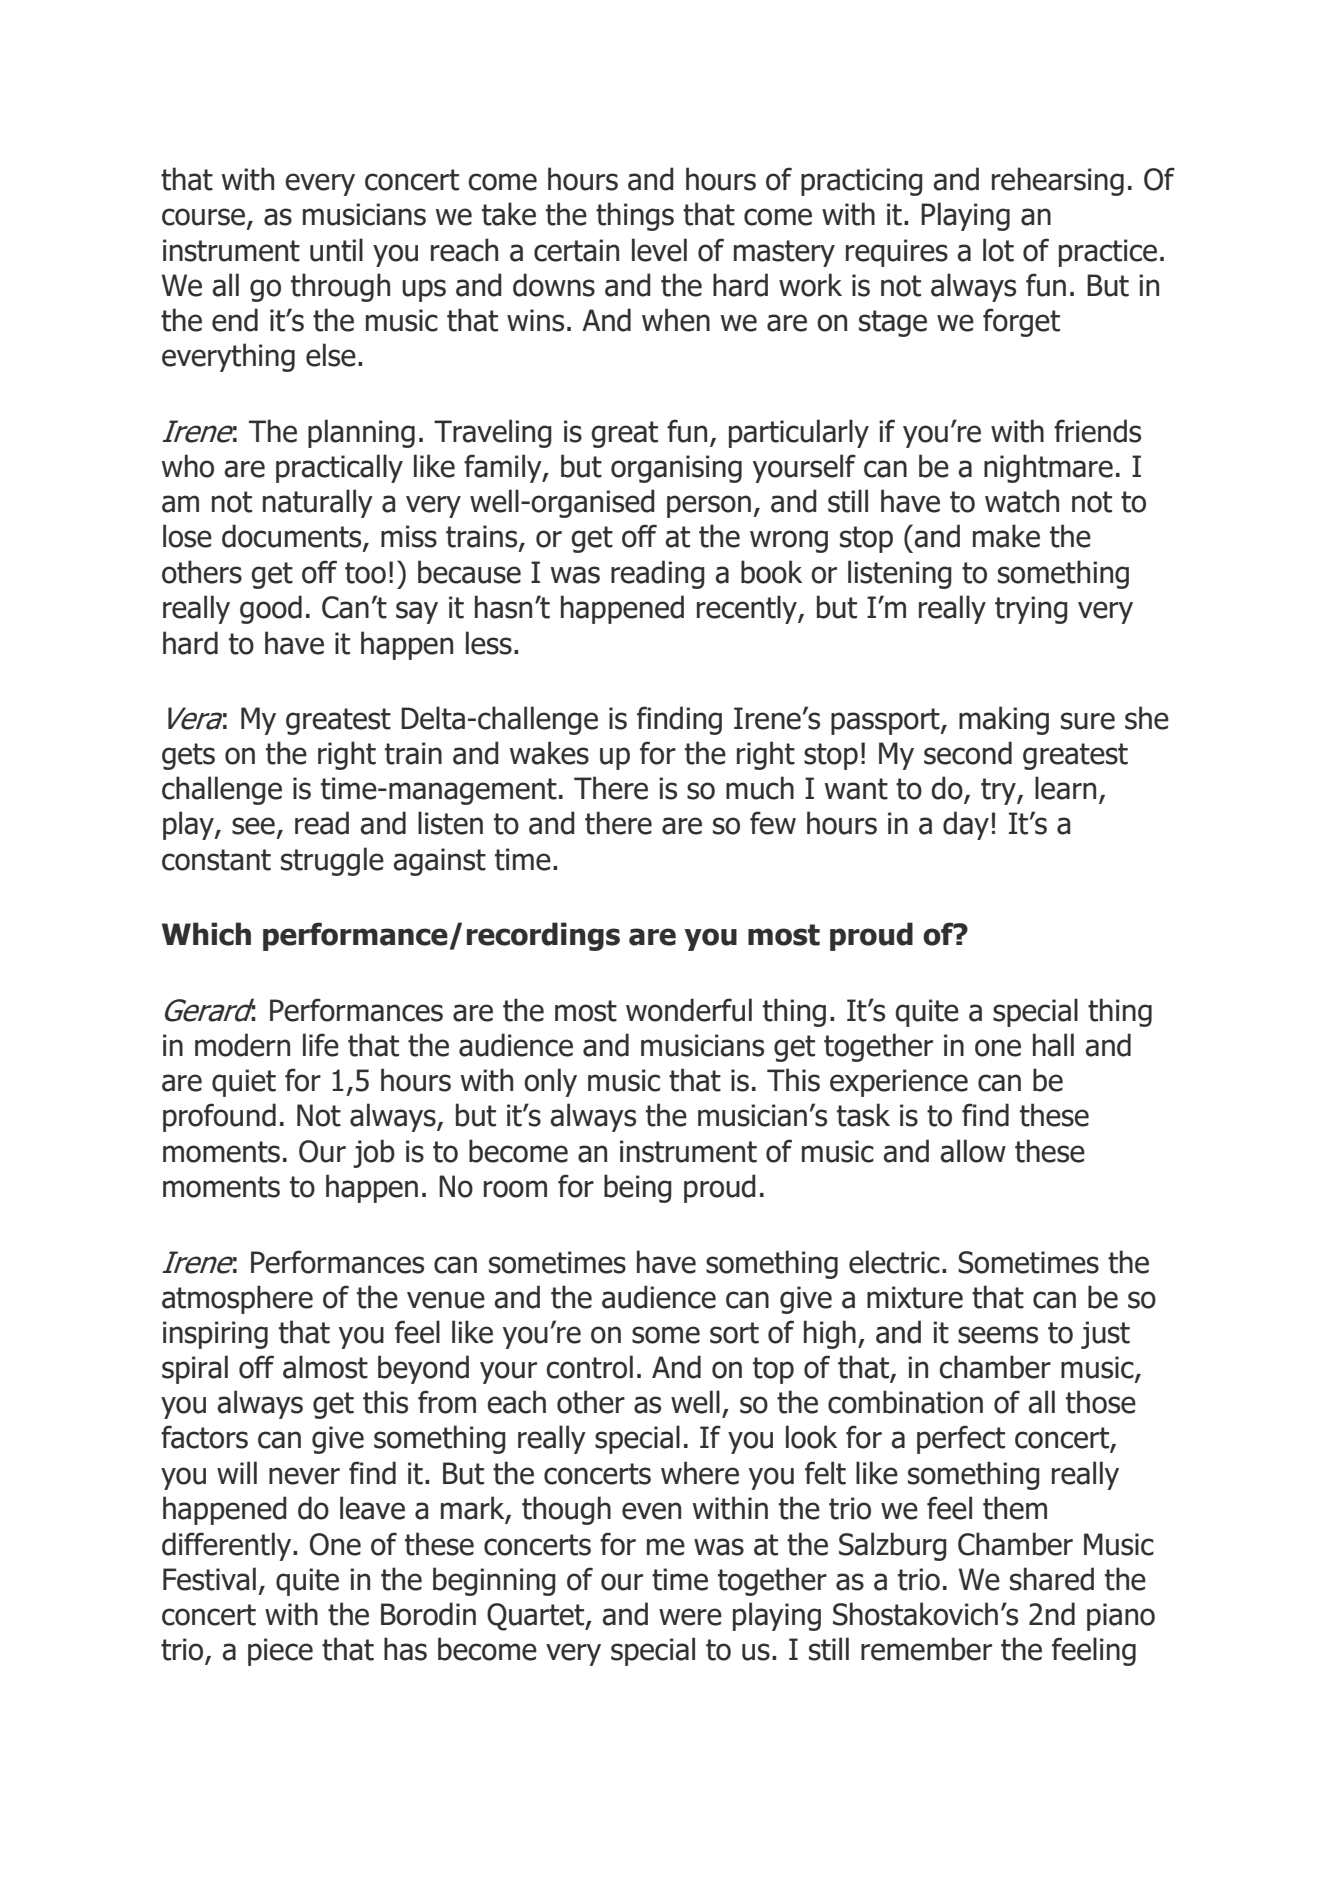  I want to click on piece, so click(280, 1652).
